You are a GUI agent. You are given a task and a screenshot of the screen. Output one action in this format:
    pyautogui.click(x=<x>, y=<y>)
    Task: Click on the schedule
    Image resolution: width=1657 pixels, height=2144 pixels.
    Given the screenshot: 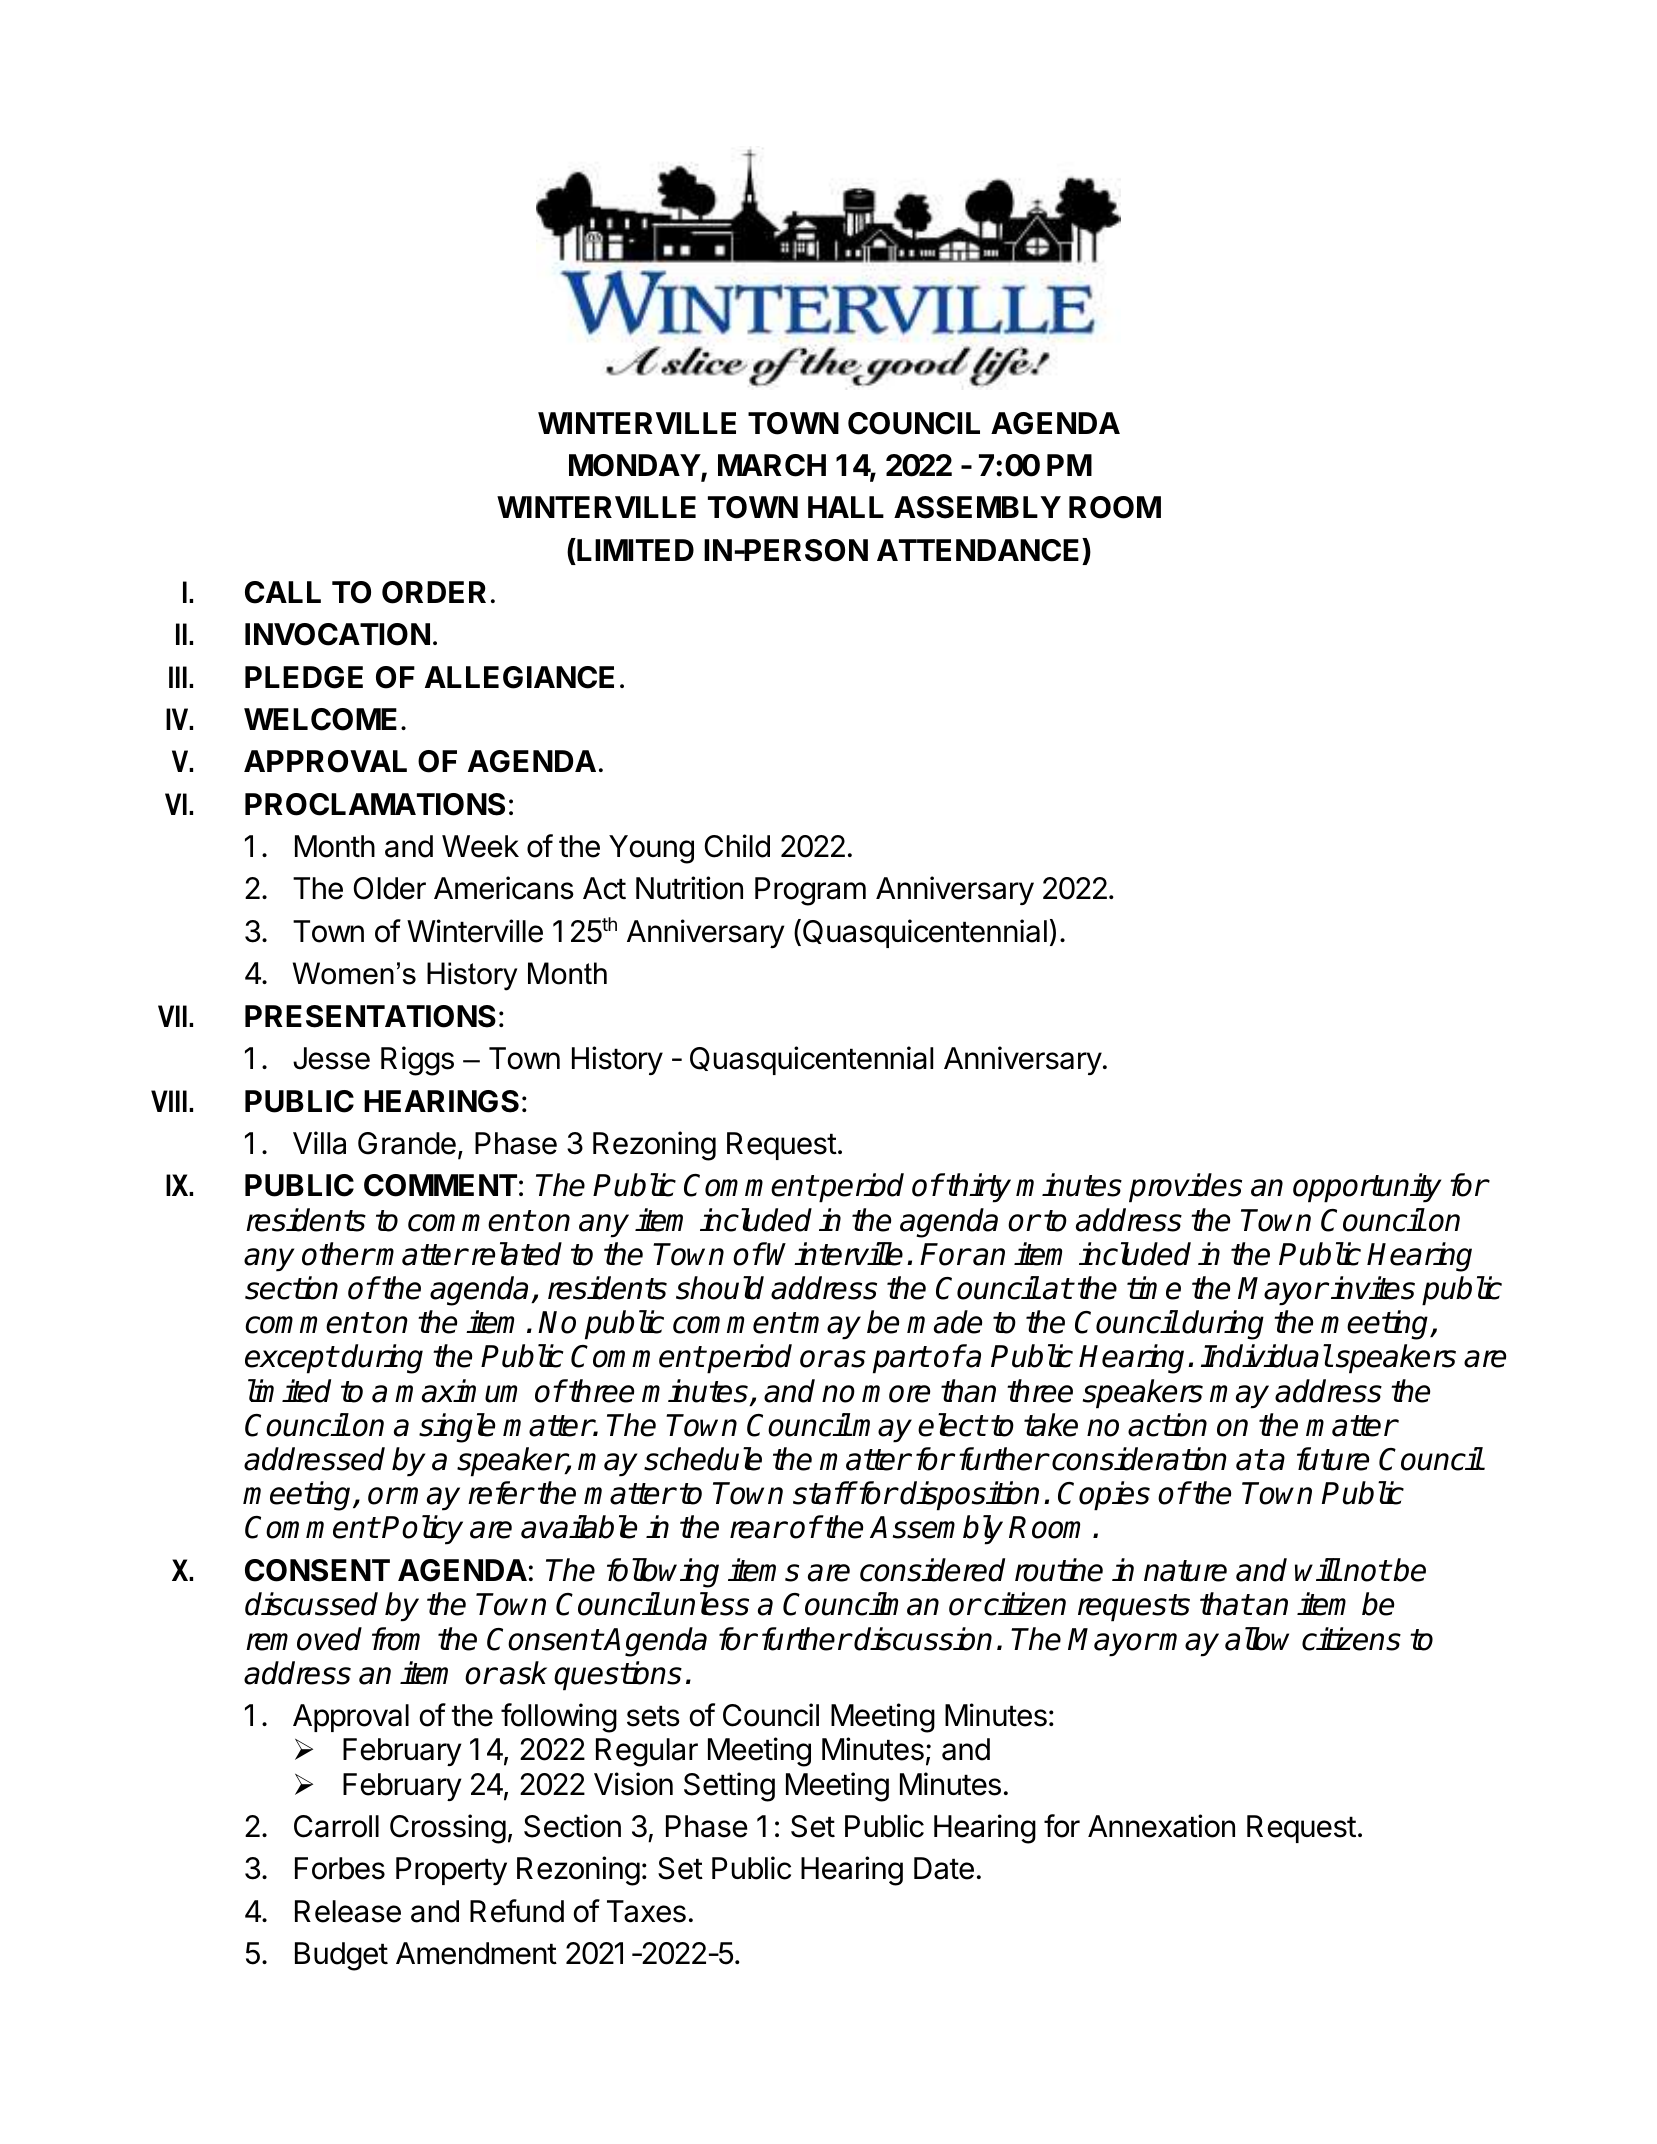 What is the action you would take?
    pyautogui.click(x=703, y=1459)
